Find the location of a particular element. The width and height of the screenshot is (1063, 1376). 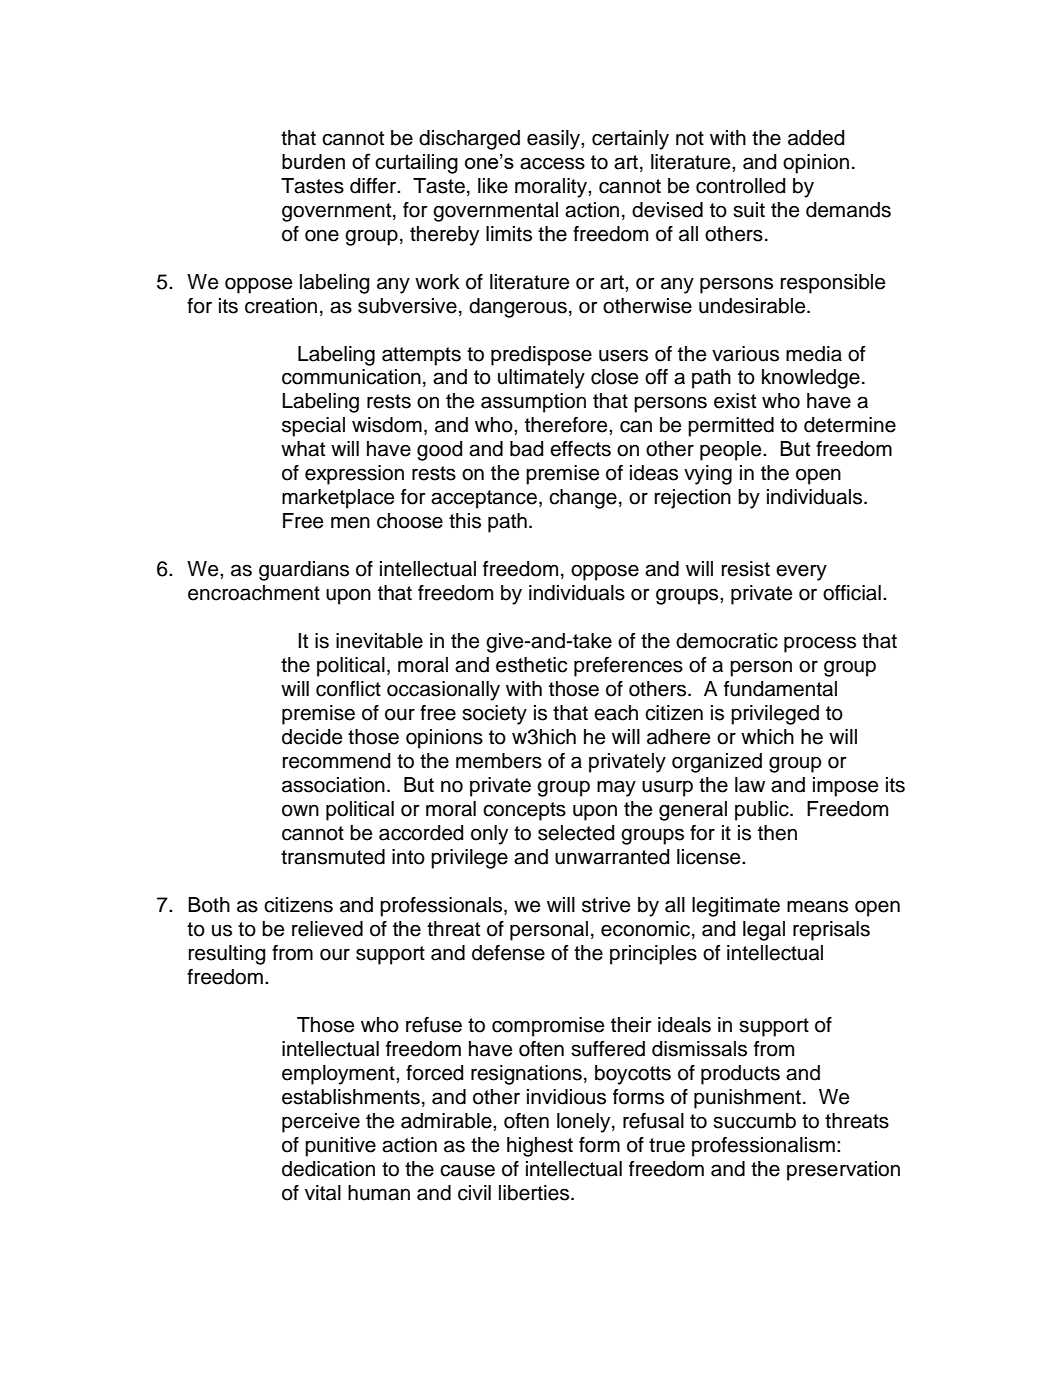

dedication is located at coordinates (328, 1169).
